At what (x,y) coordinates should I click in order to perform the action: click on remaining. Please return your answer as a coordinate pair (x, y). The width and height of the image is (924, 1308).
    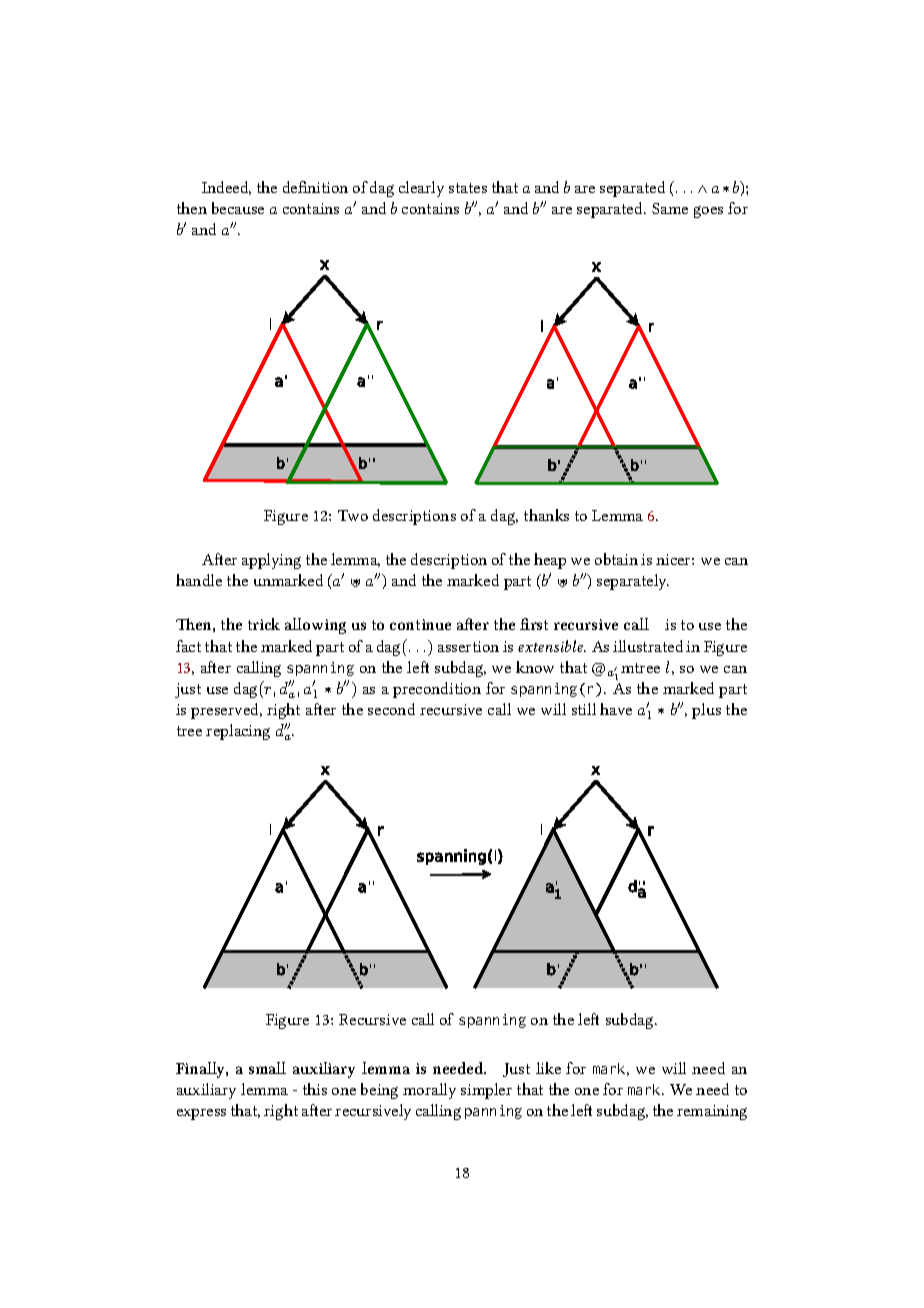
    Looking at the image, I should click on (712, 1112).
